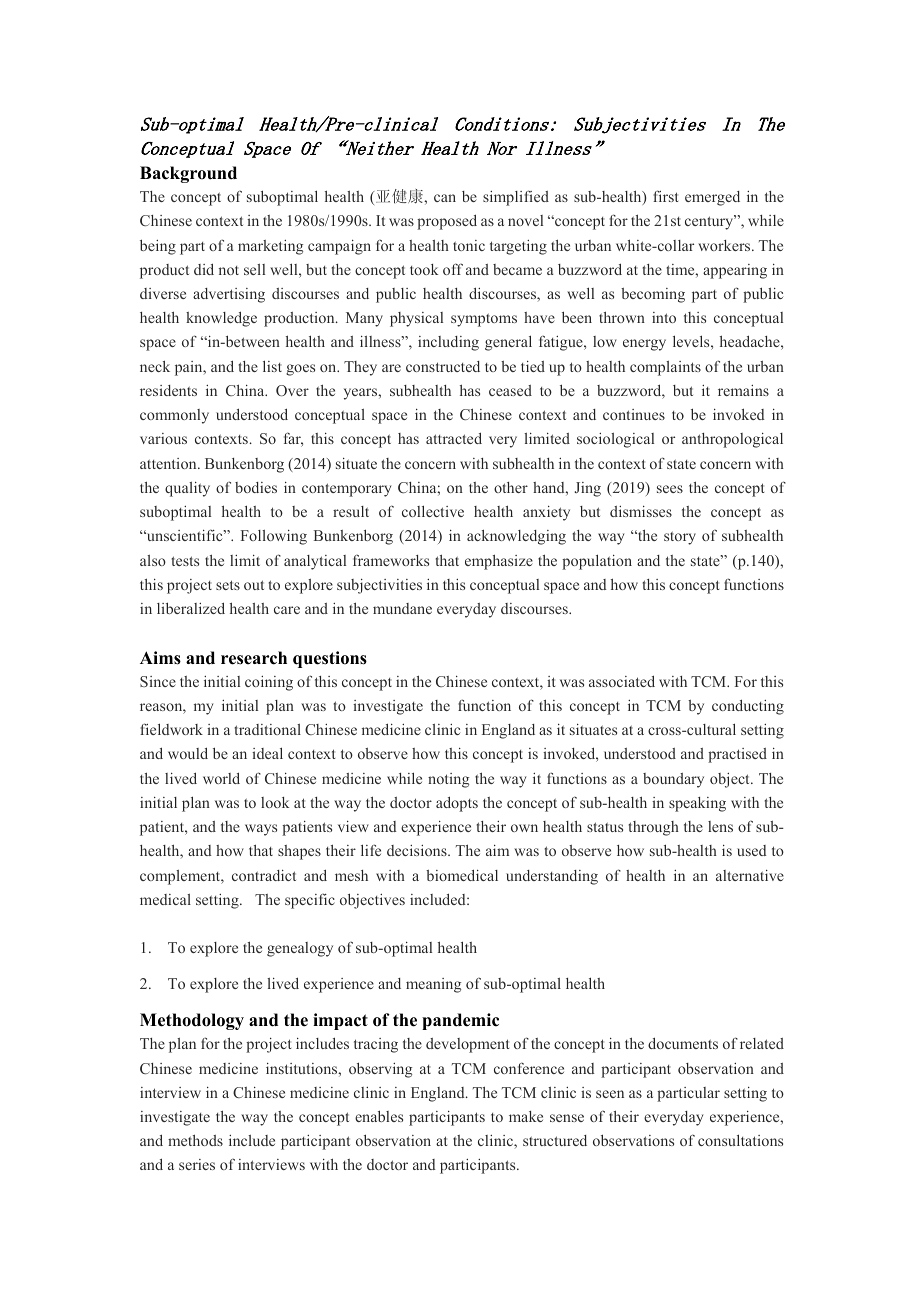 The image size is (924, 1308). I want to click on consultations, so click(740, 1140).
